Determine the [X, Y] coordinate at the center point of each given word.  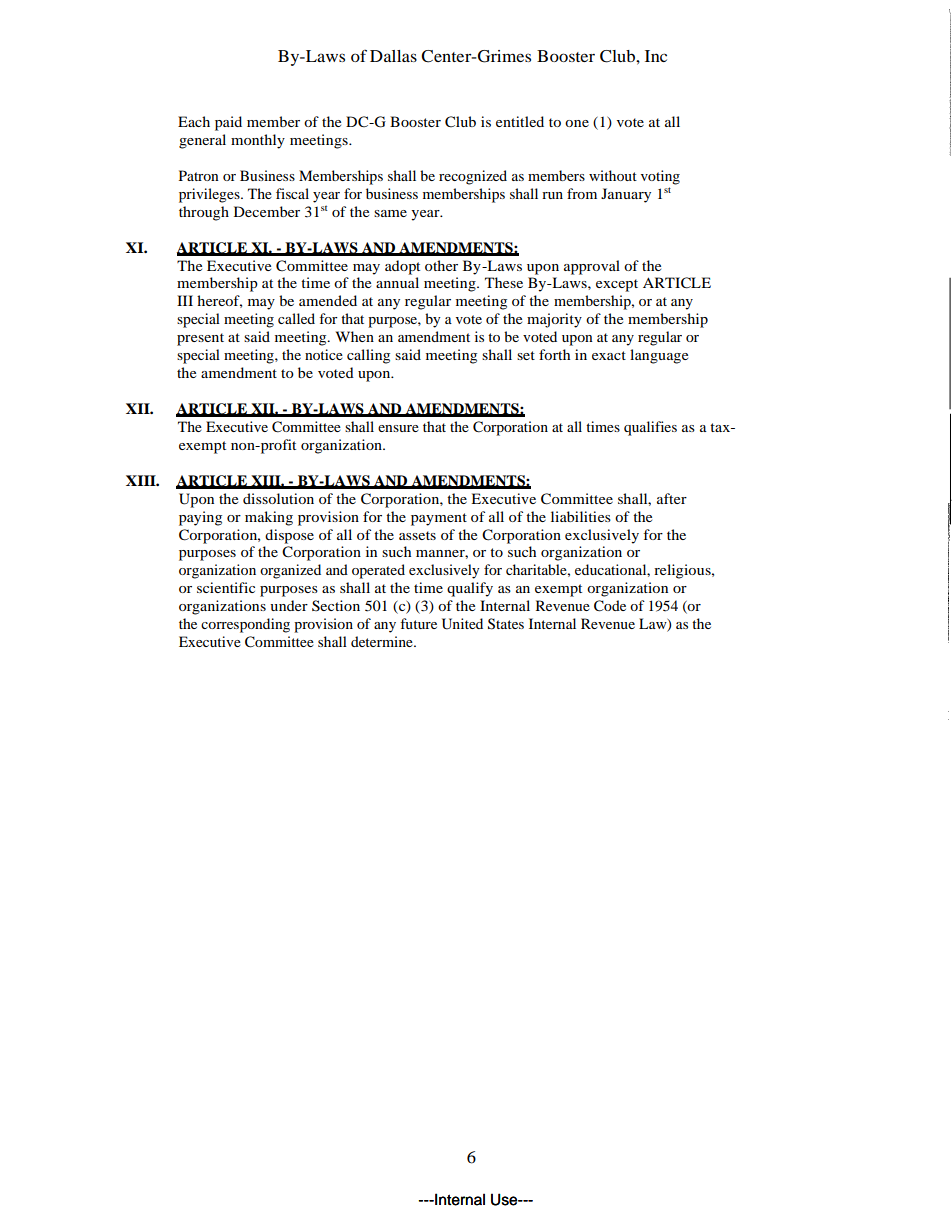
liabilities [581, 516]
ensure [398, 428]
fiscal [292, 193]
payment [439, 519]
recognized [473, 177]
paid [228, 123]
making [269, 518]
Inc [656, 56]
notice [324, 354]
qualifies [650, 428]
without [613, 175]
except [617, 285]
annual [397, 282]
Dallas [393, 56]
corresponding [245, 625]
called [296, 318]
